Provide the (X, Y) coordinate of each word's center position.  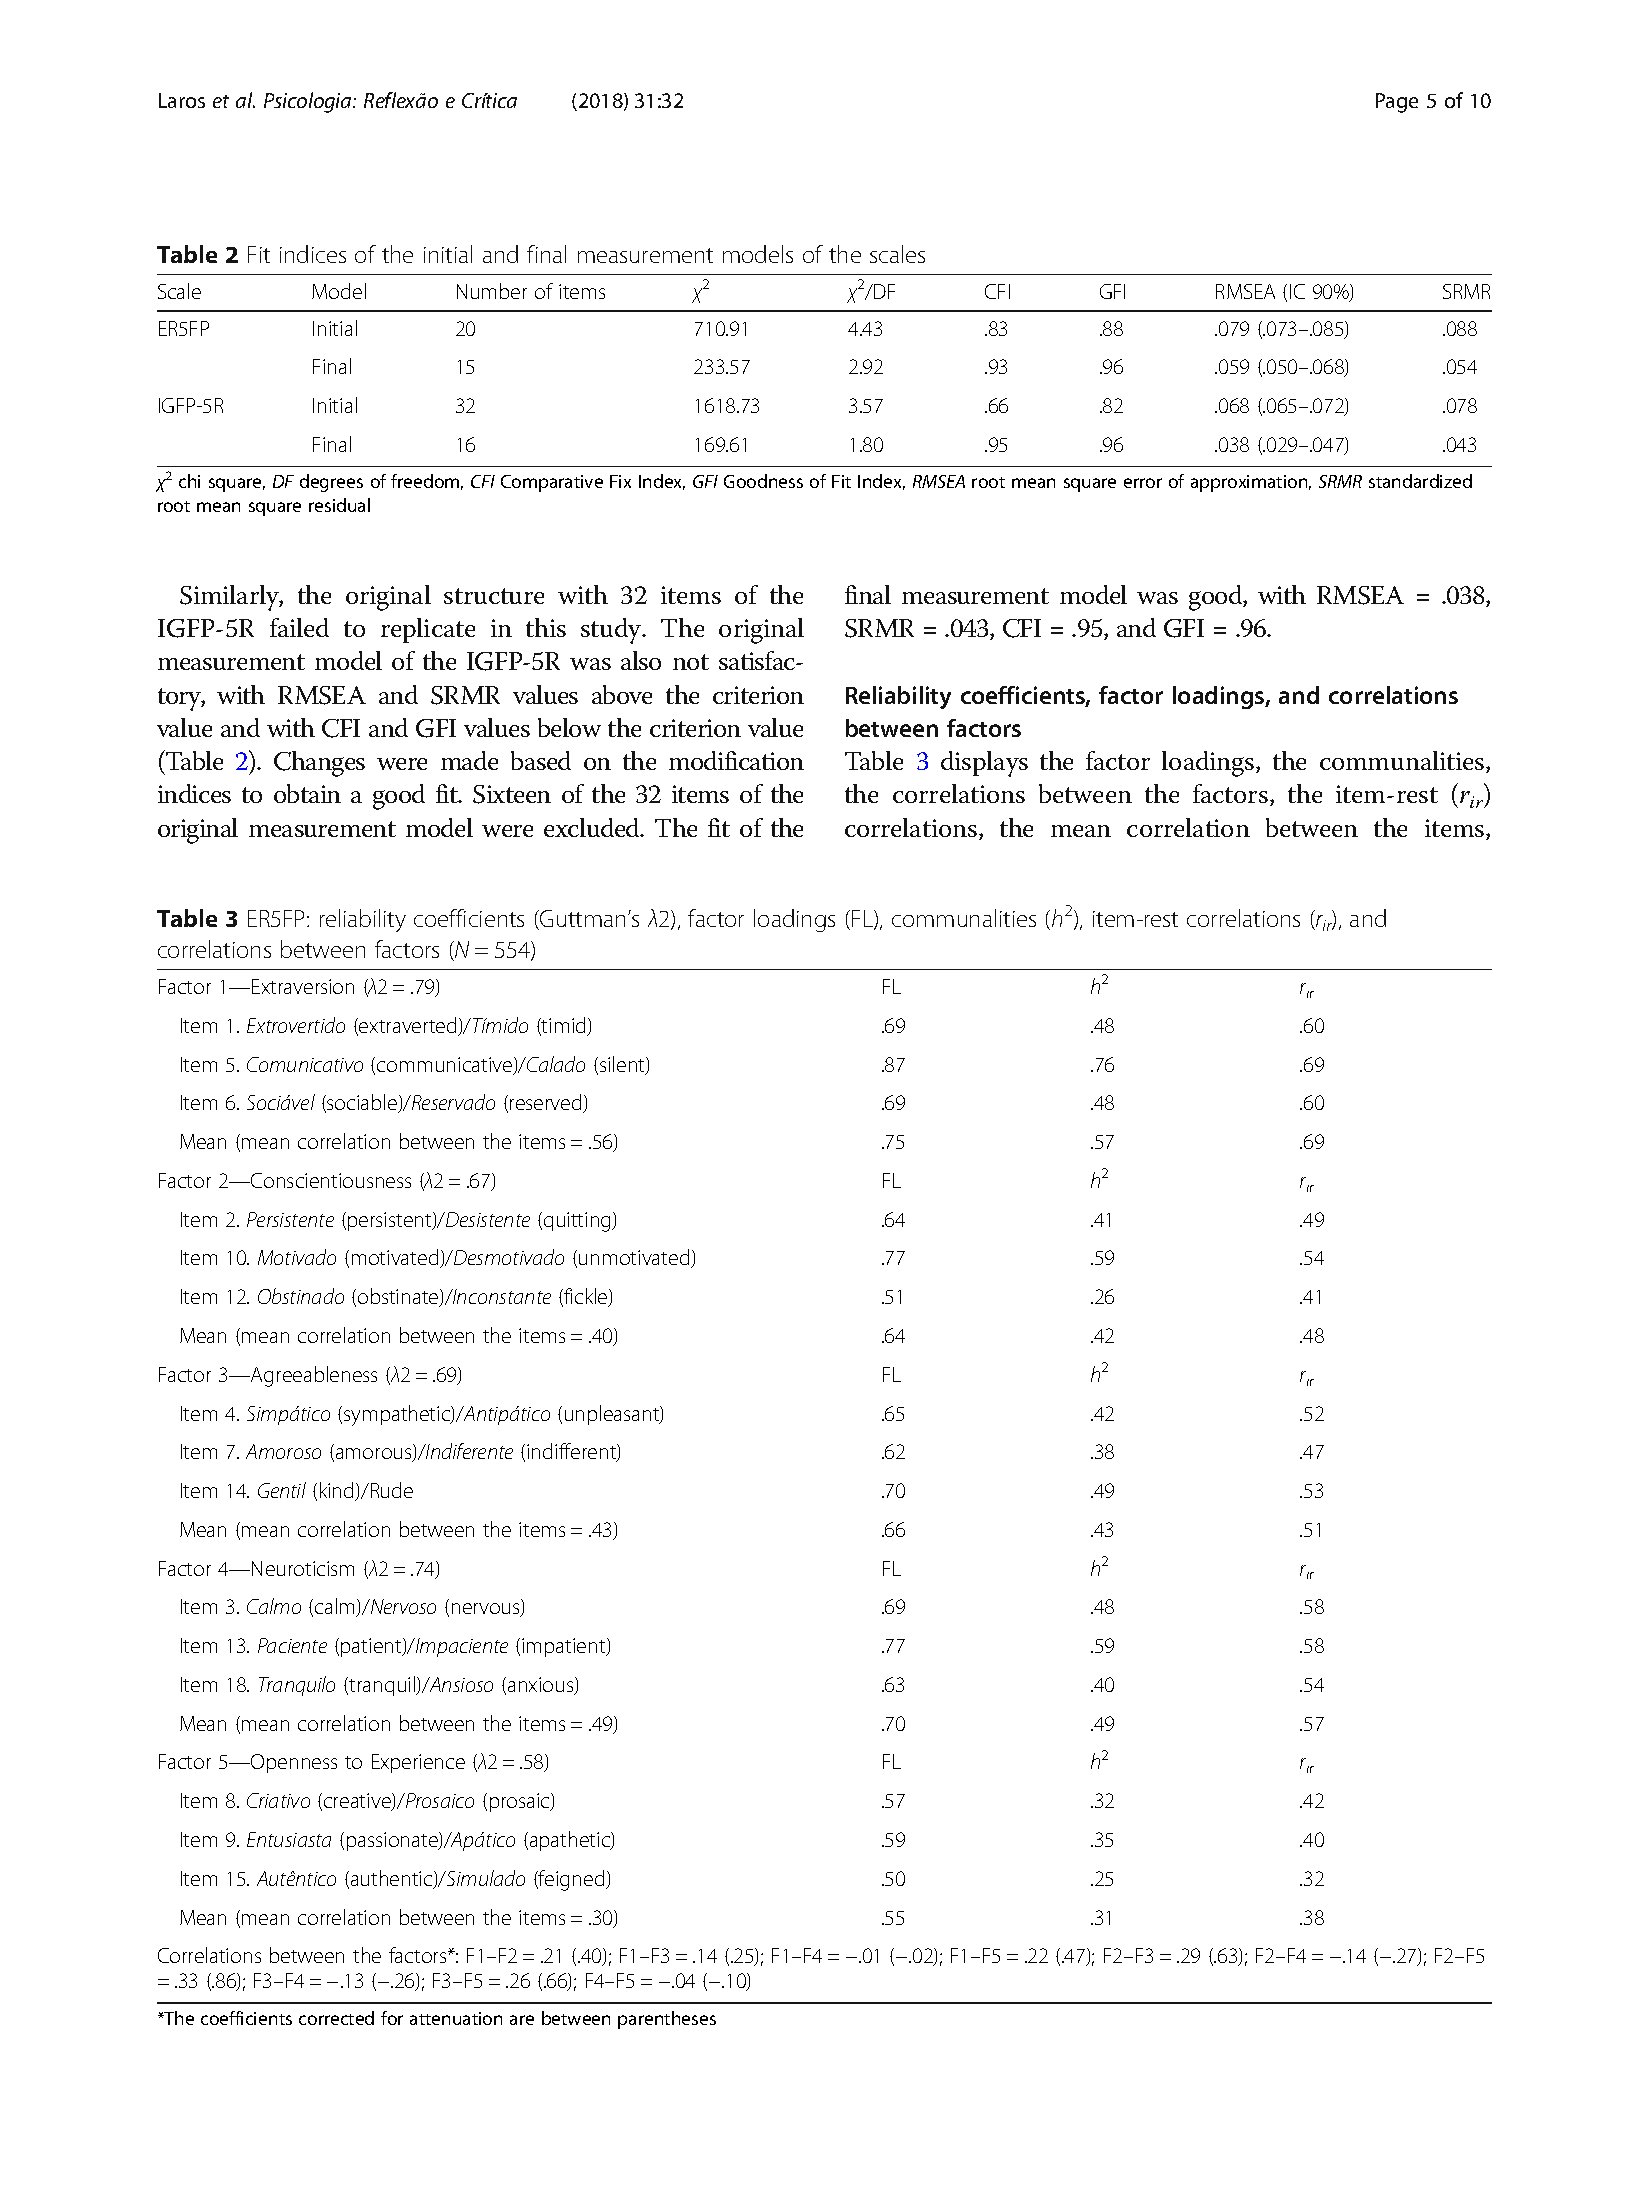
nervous (487, 1610)
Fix (620, 481)
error (1143, 483)
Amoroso (283, 1451)
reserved (547, 1103)
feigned (572, 1880)
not (691, 662)
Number (492, 291)
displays (984, 764)
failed (299, 627)
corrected (336, 2018)
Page (1397, 103)
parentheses (667, 2020)
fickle (586, 1297)
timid (564, 1026)
